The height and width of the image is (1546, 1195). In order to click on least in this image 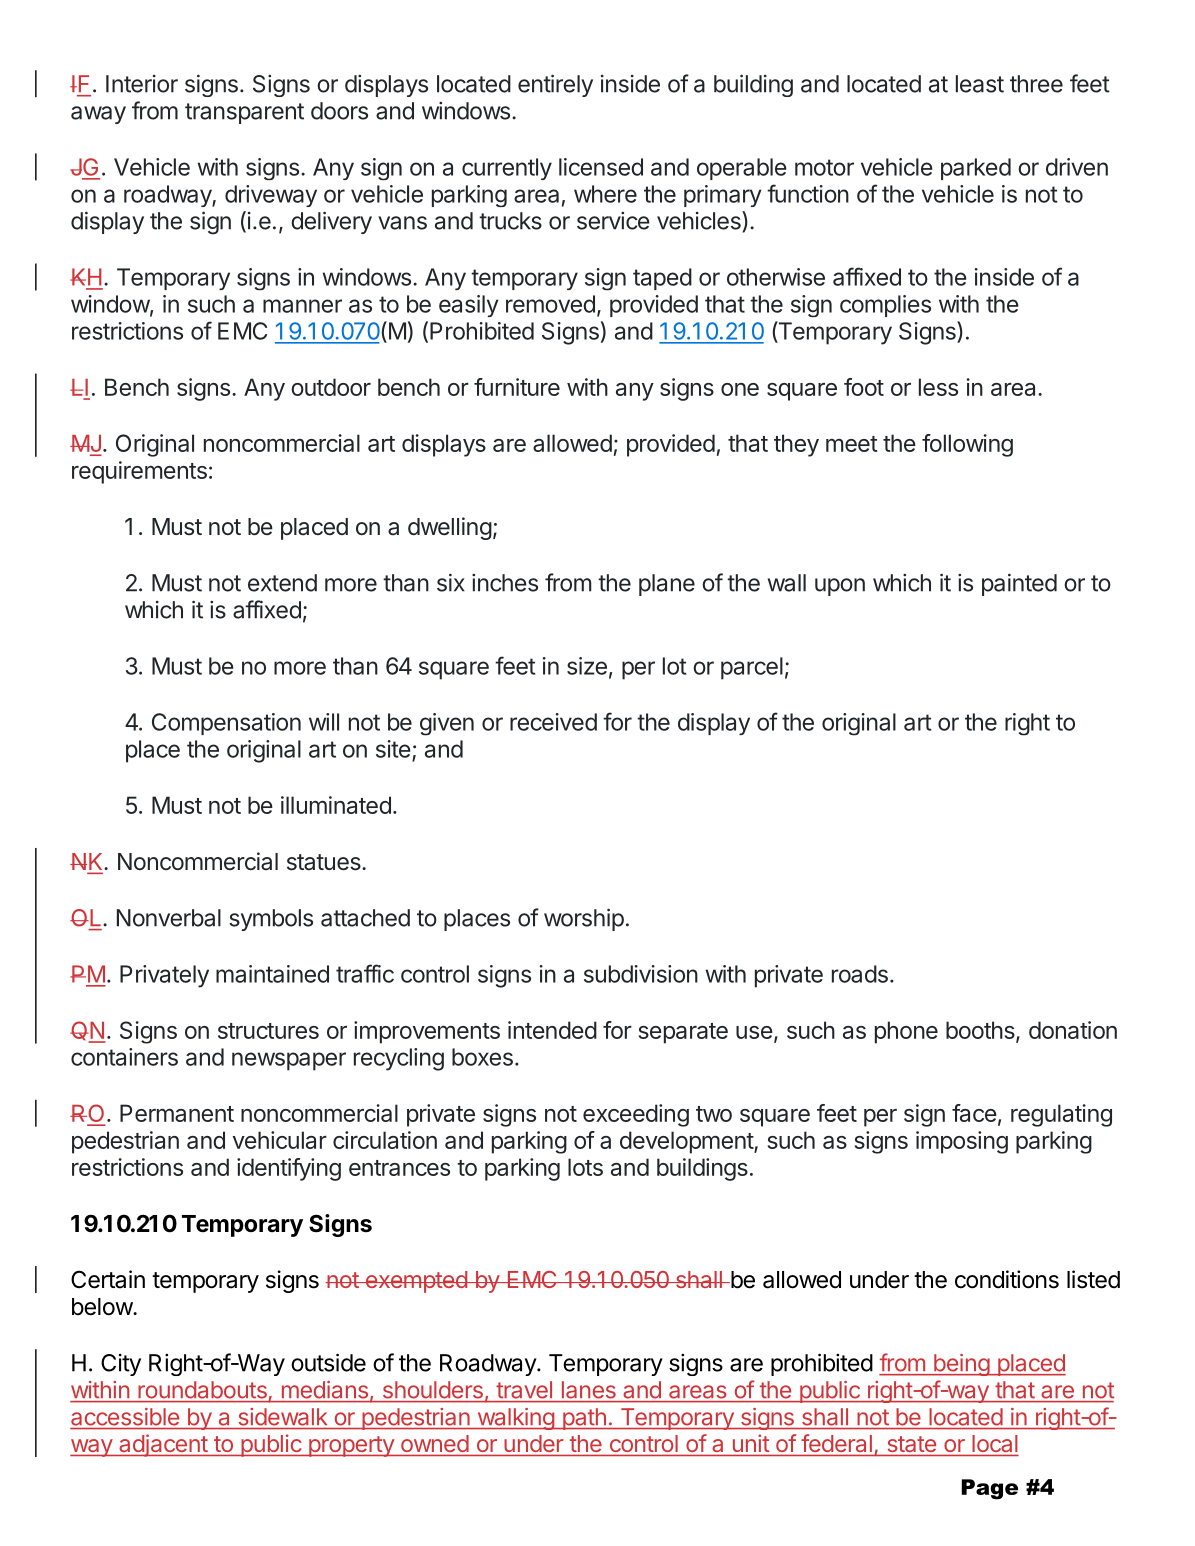, I will do `click(980, 84)`.
